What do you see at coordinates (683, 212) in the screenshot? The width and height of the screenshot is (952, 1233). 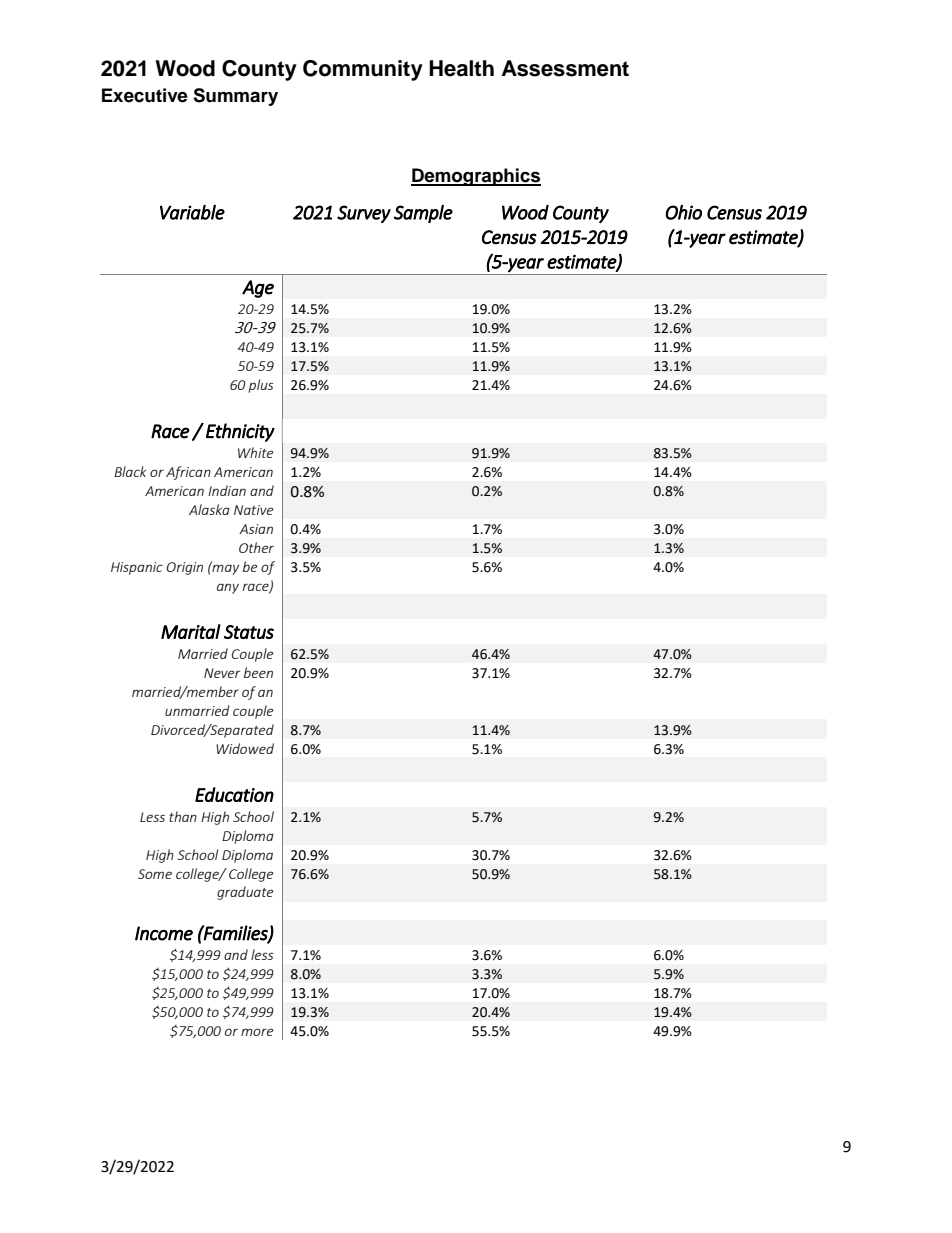 I see `Ohio` at bounding box center [683, 212].
